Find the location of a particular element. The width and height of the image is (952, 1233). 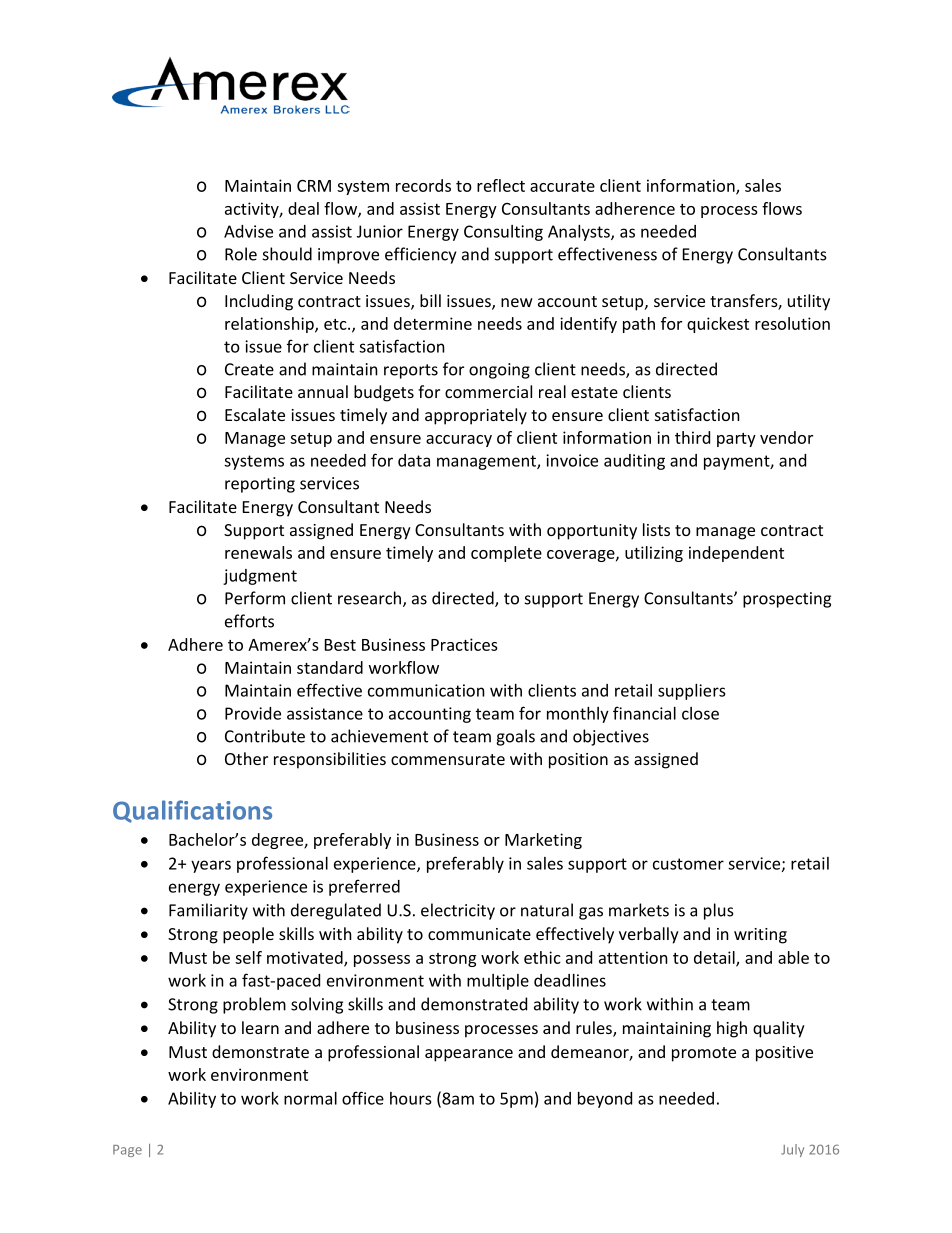

Advise is located at coordinates (248, 231).
